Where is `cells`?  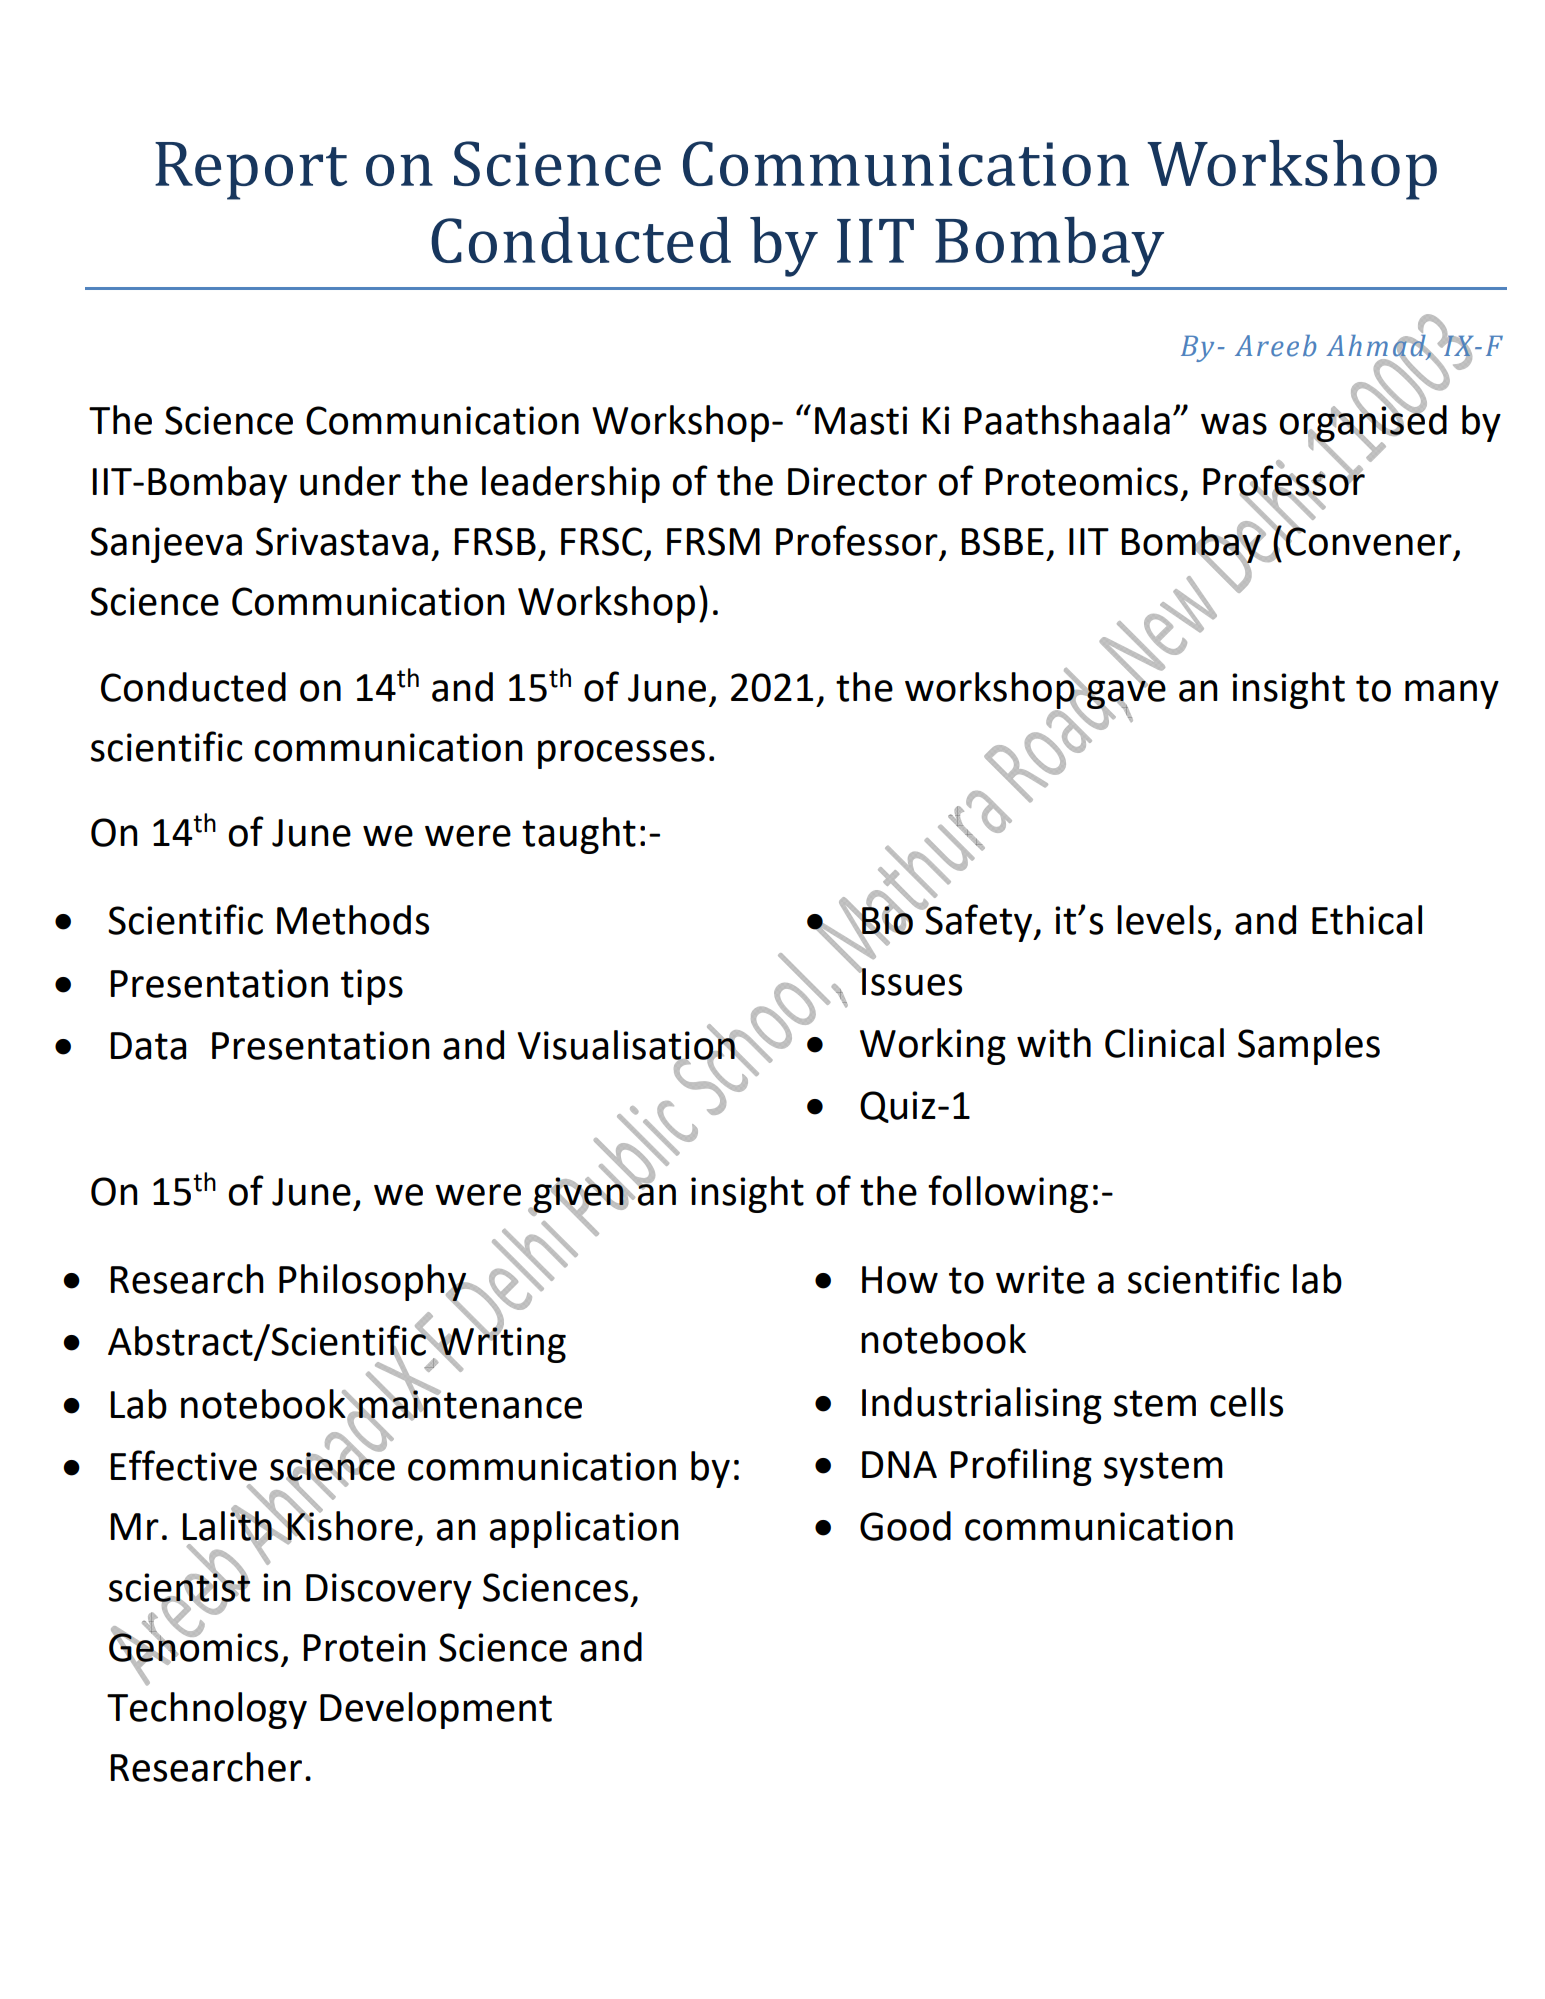 cells is located at coordinates (1246, 1402).
